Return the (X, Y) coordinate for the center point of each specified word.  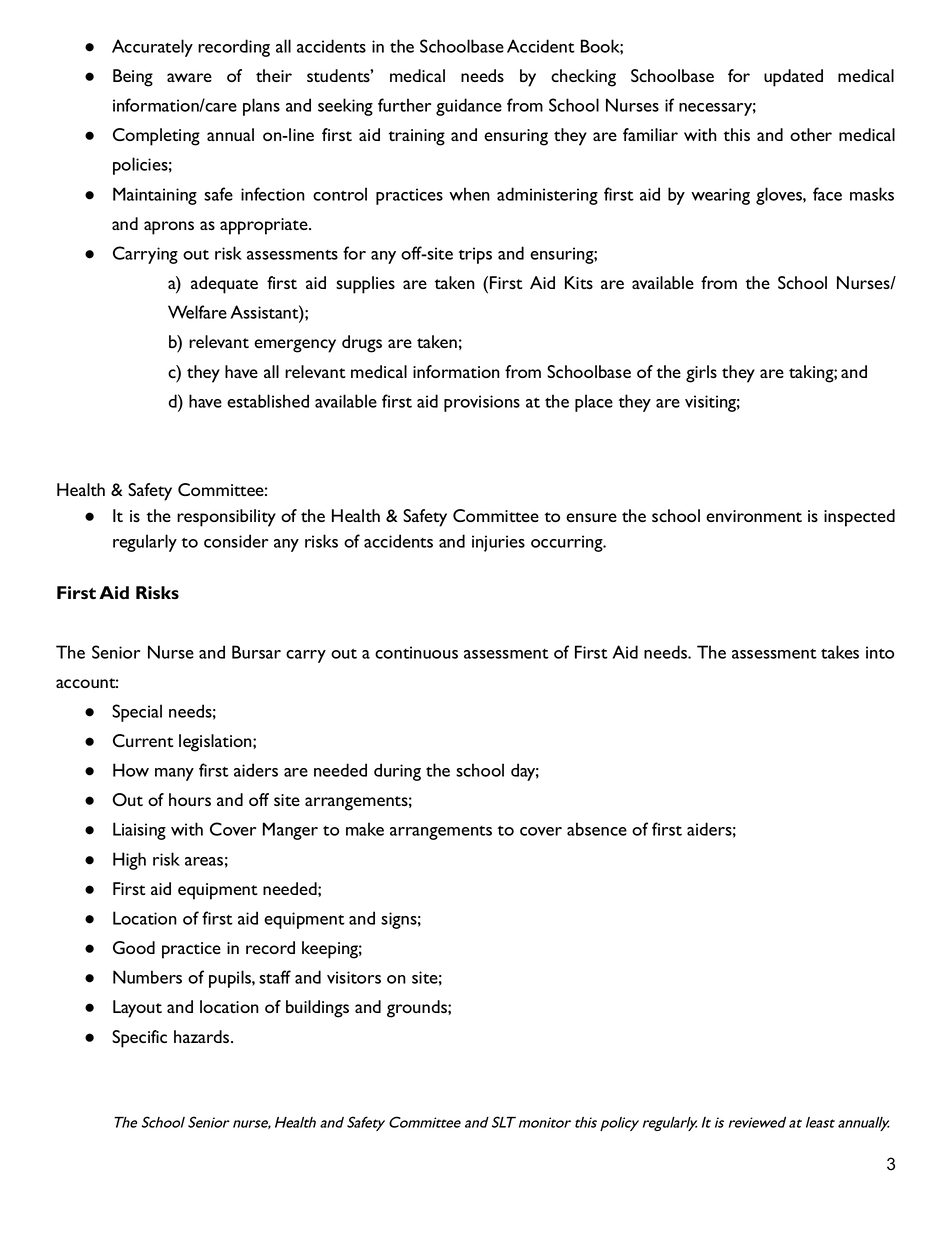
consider (236, 541)
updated (793, 78)
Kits (579, 282)
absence (597, 829)
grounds (418, 1009)
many (174, 774)
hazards (203, 1036)
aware (189, 77)
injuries (498, 543)
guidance (469, 107)
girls (701, 374)
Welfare (197, 312)
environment (754, 516)
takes (840, 652)
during (397, 772)
